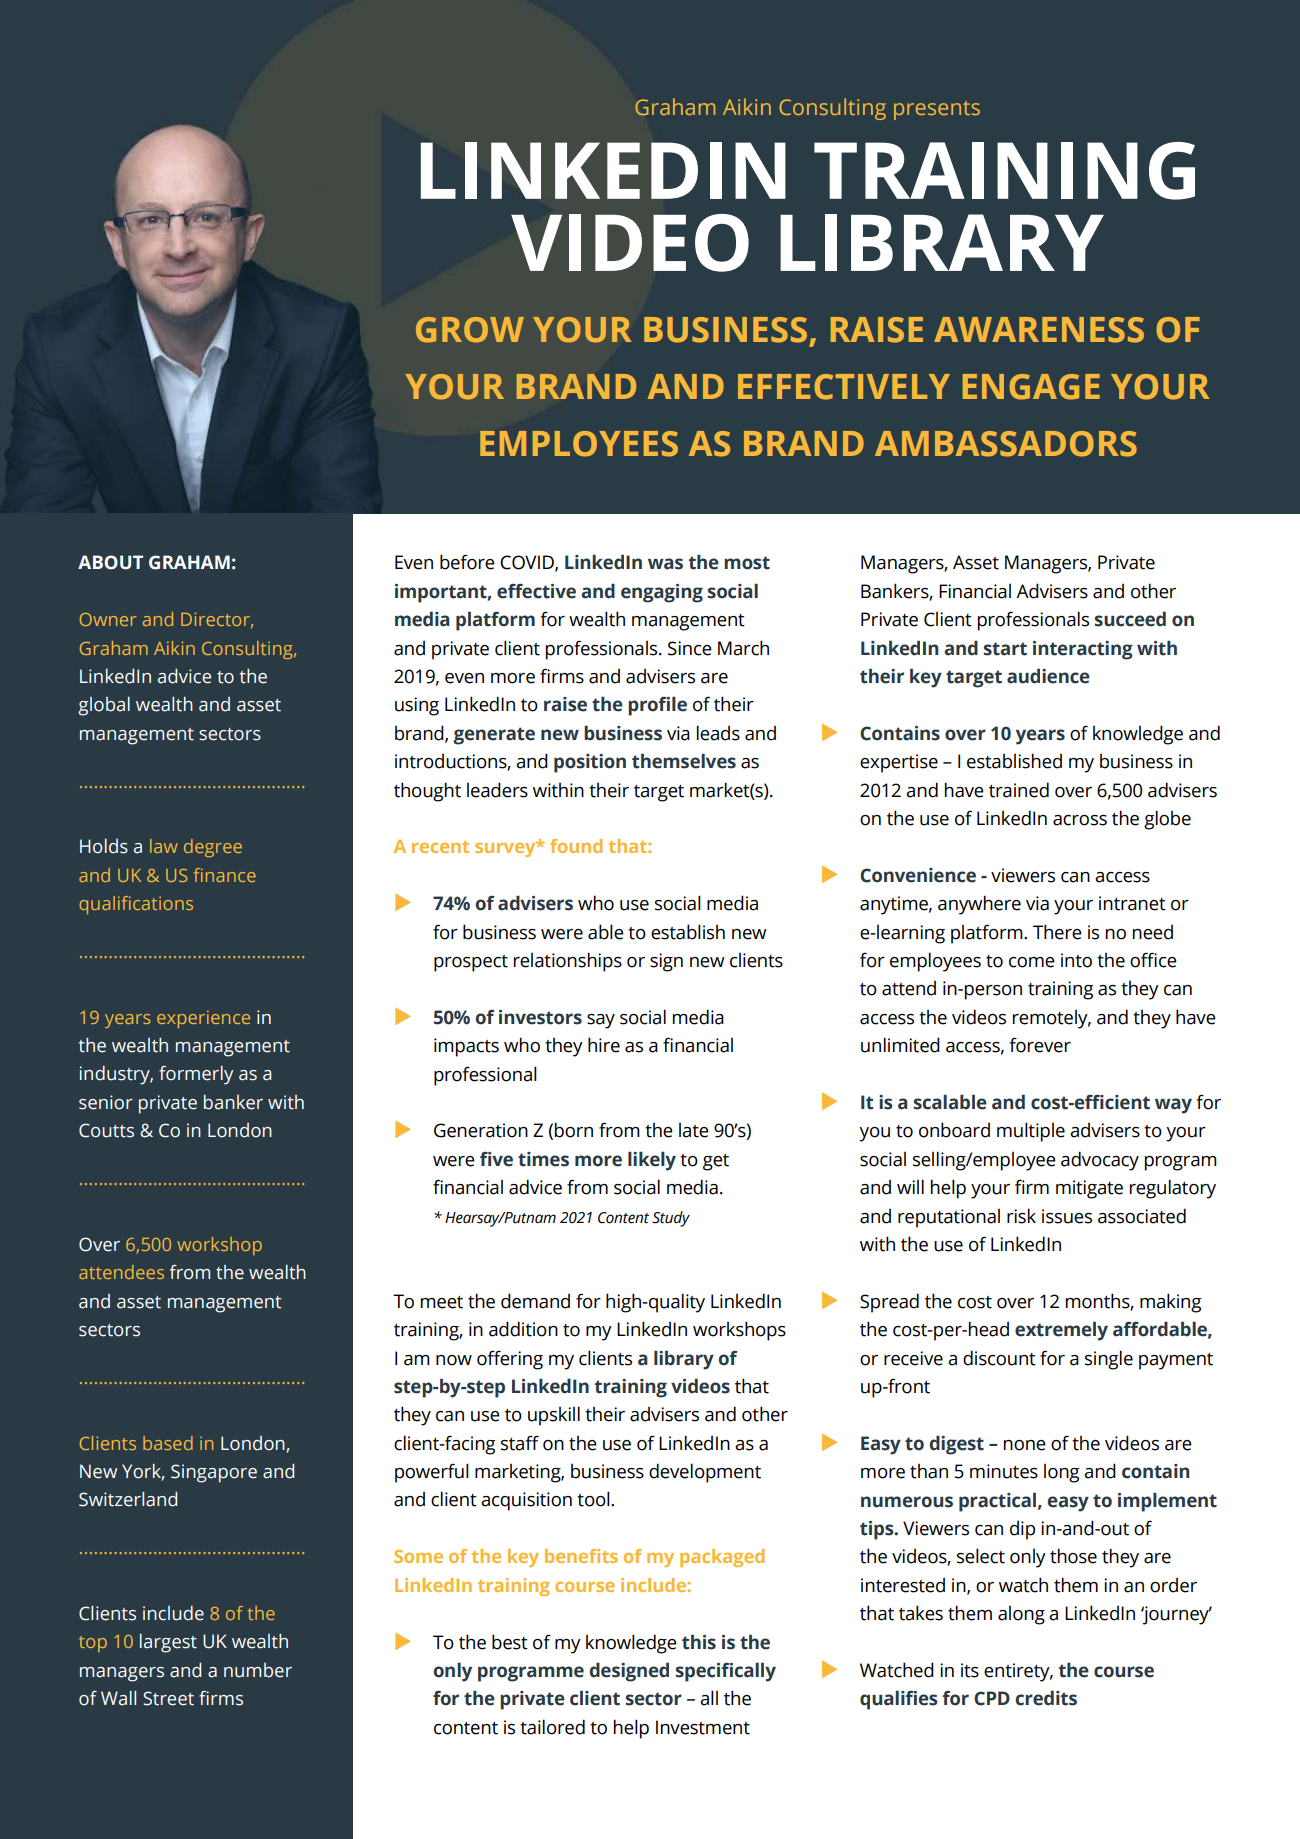 The width and height of the document is (1300, 1839). What do you see at coordinates (665, 564) in the document?
I see `was` at bounding box center [665, 564].
